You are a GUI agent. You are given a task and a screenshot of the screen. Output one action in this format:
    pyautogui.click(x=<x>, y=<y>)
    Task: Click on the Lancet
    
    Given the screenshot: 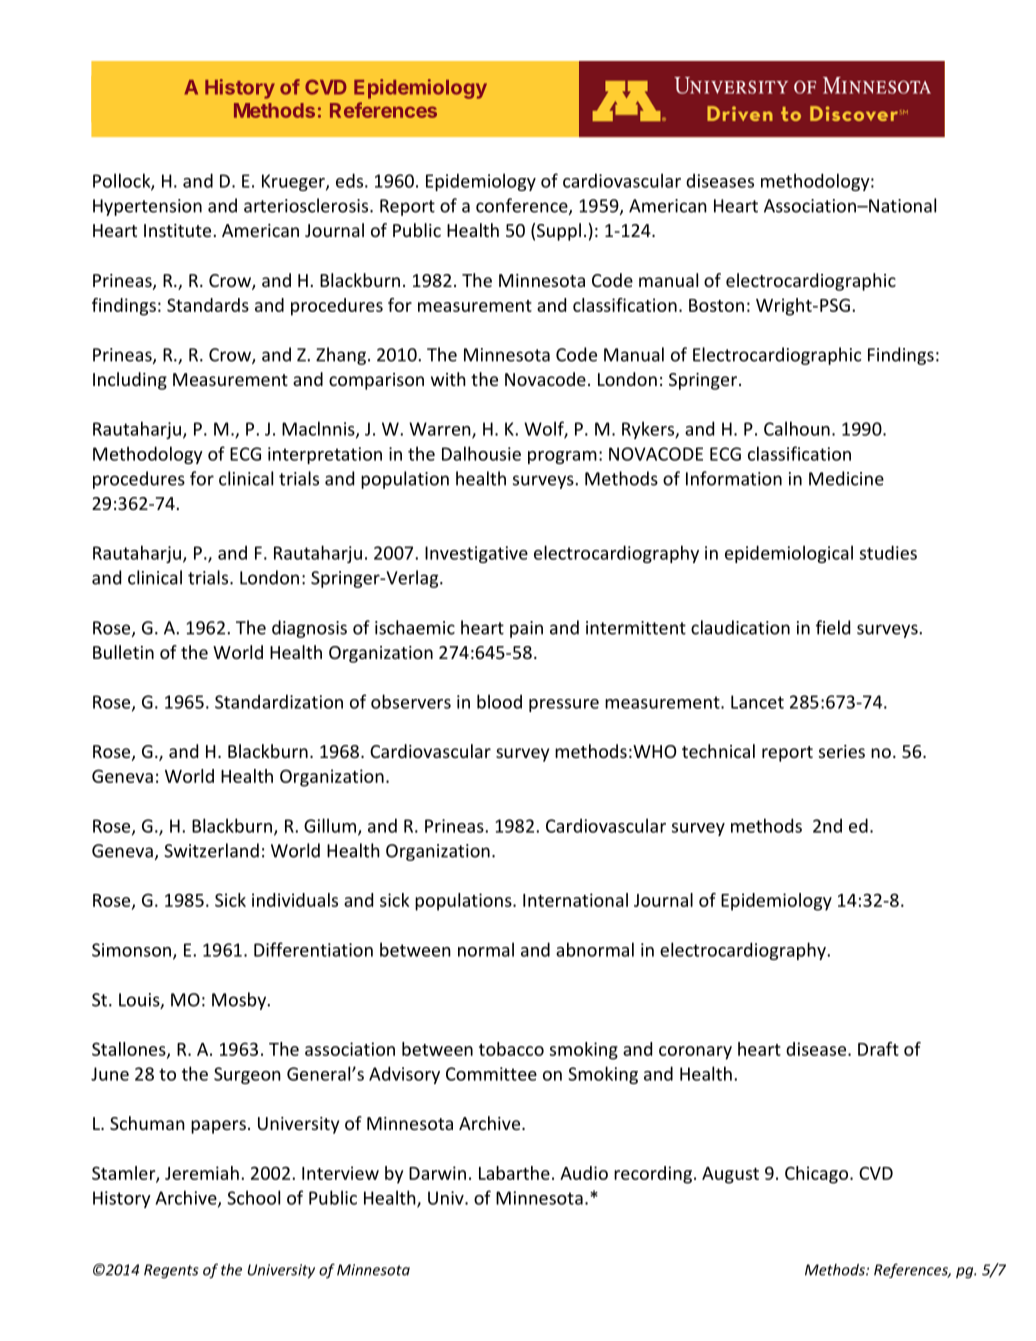 What is the action you would take?
    pyautogui.click(x=757, y=702)
